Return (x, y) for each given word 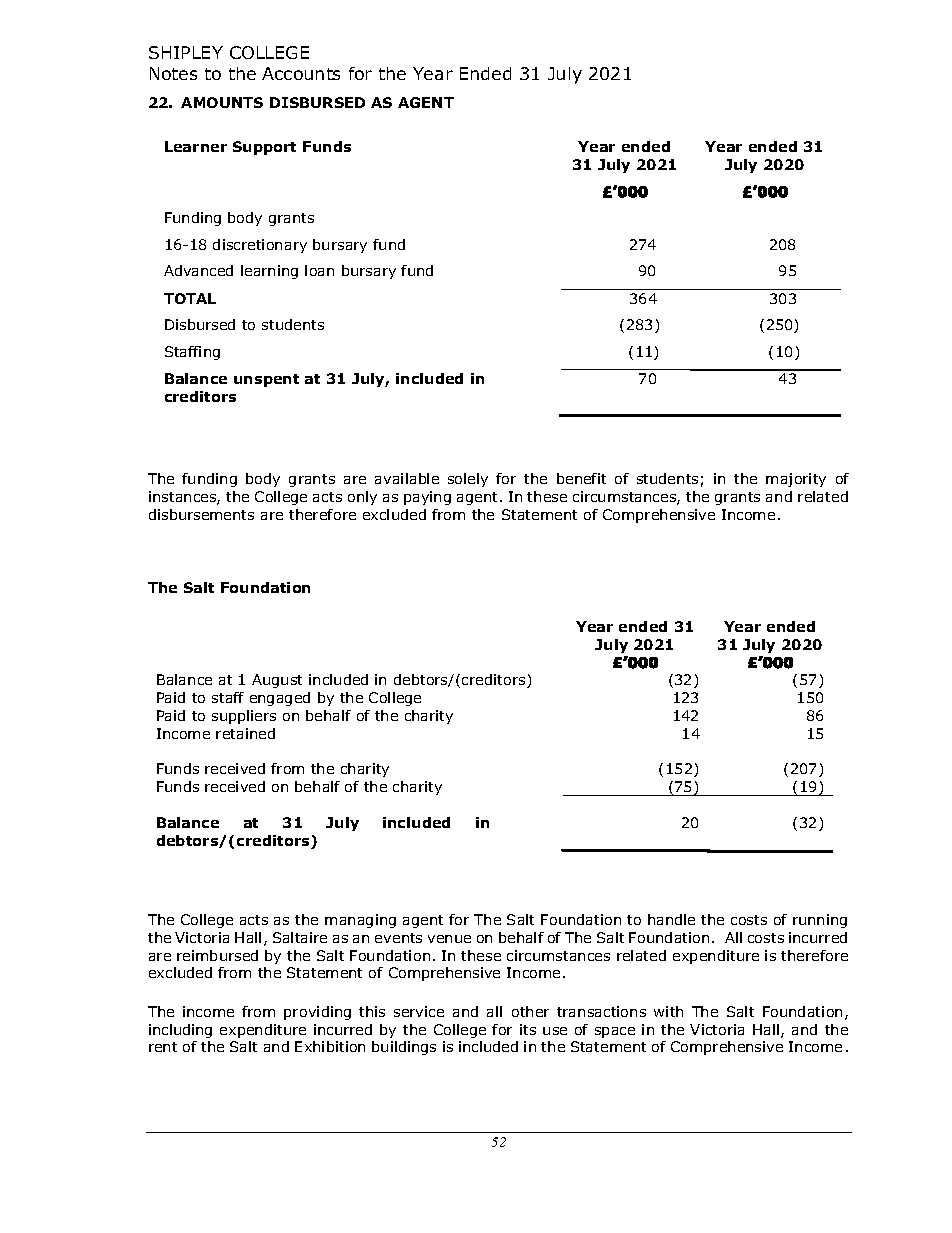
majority (796, 480)
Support (264, 148)
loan (319, 270)
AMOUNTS (222, 102)
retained (245, 733)
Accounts (301, 73)
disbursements (201, 514)
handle (671, 919)
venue (449, 939)
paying (427, 498)
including (180, 1031)
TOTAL (190, 298)
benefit (581, 478)
